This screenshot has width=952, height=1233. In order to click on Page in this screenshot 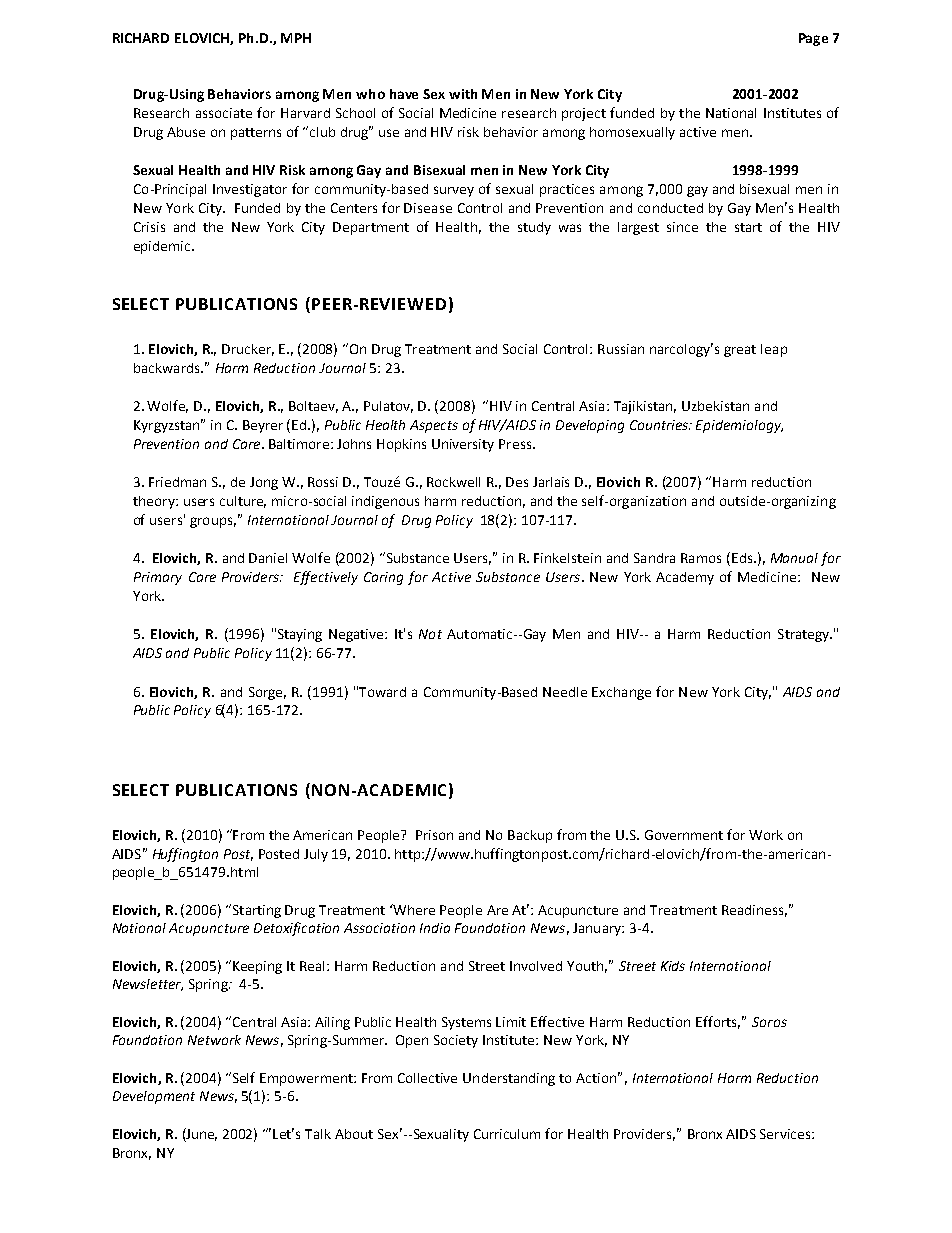, I will do `click(813, 39)`.
